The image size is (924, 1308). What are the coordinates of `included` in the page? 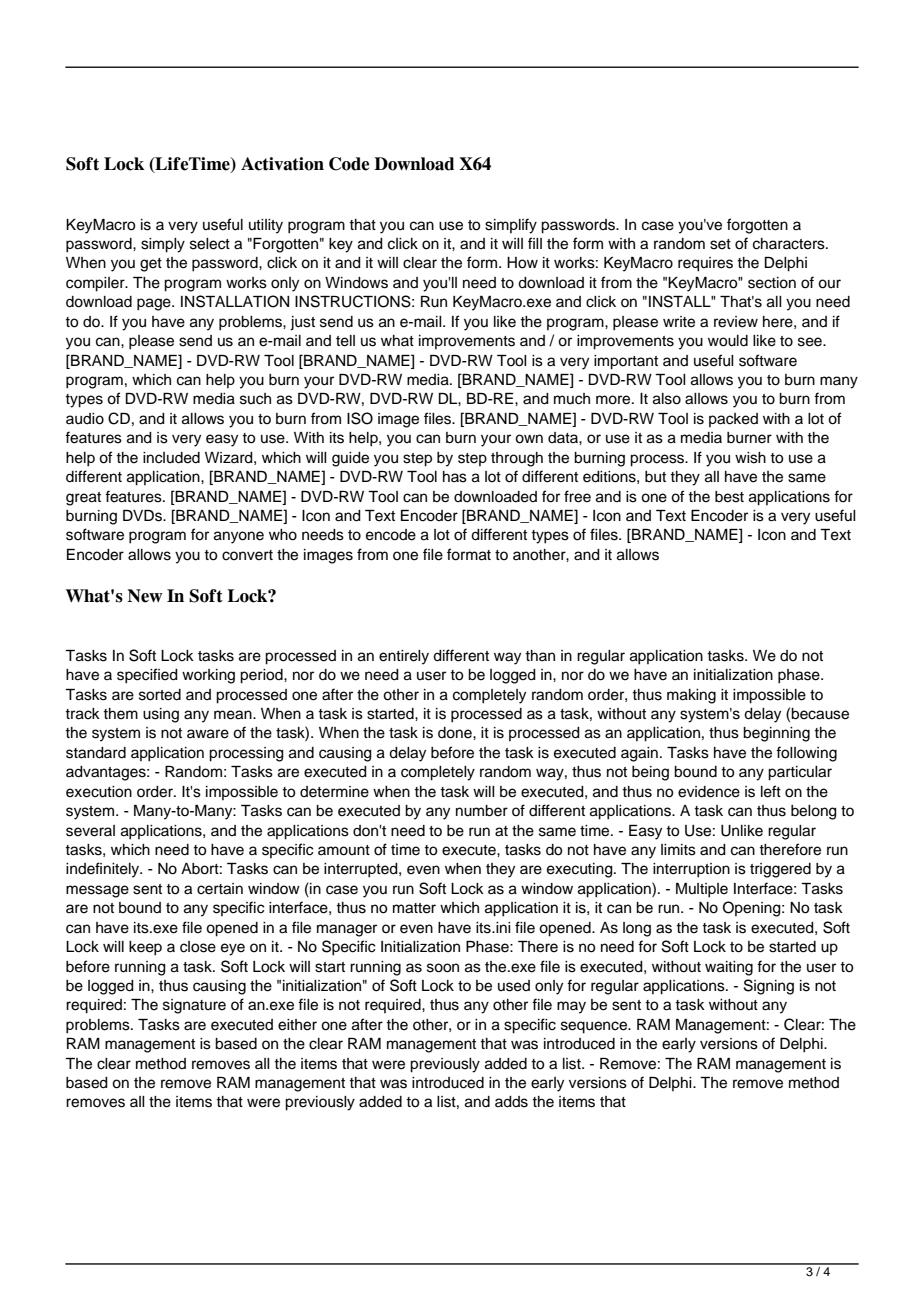 It's located at (171, 458).
